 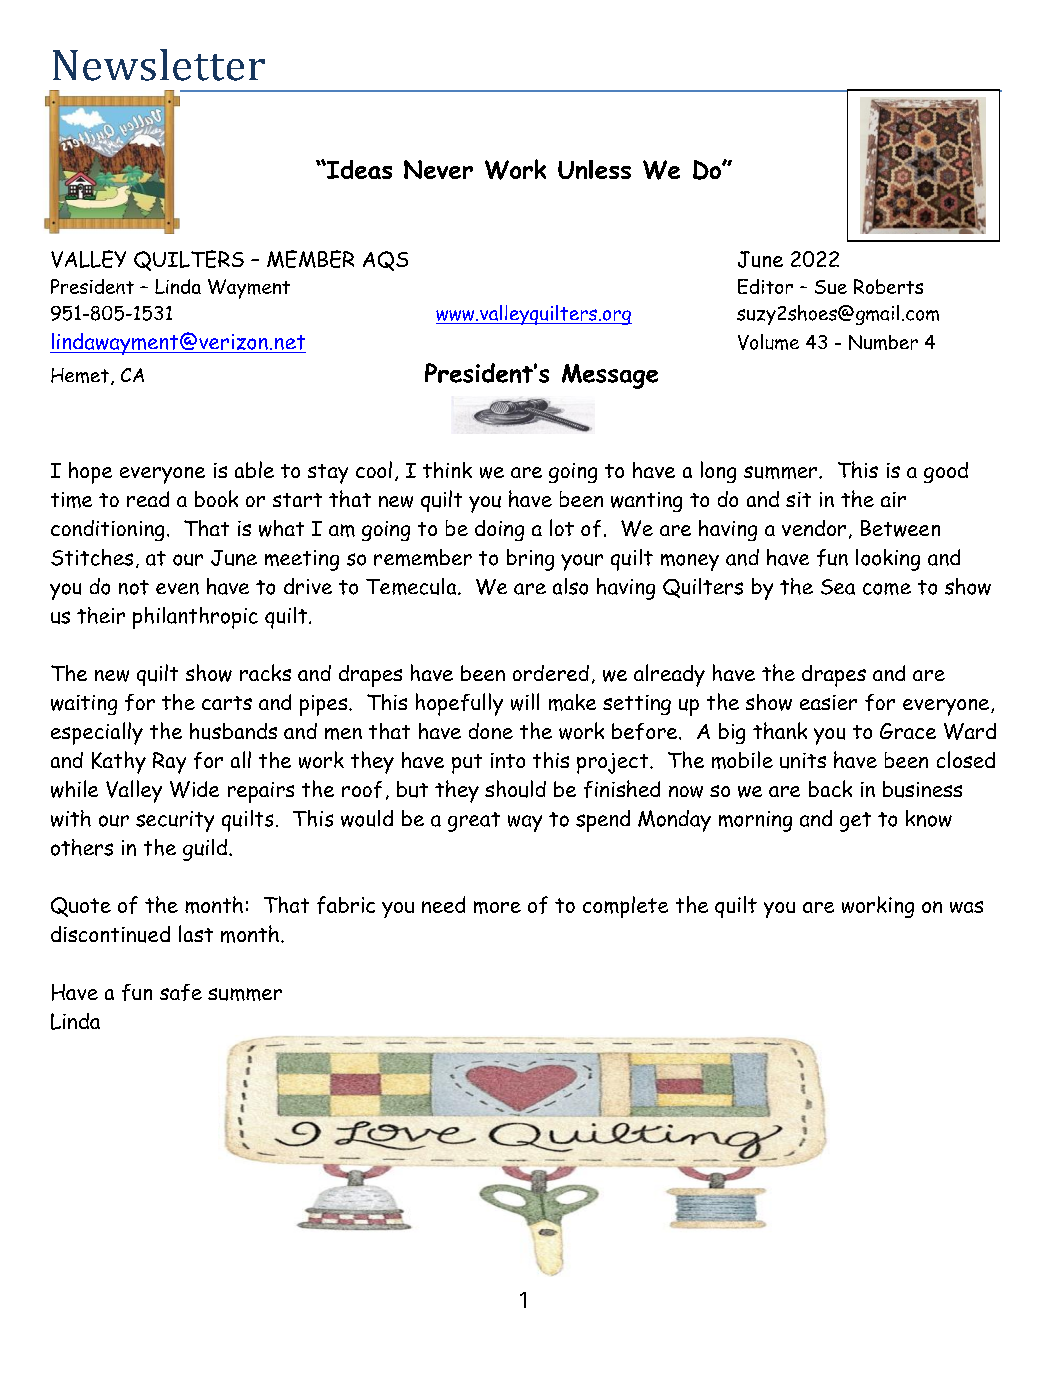 I want to click on more, so click(x=497, y=907).
